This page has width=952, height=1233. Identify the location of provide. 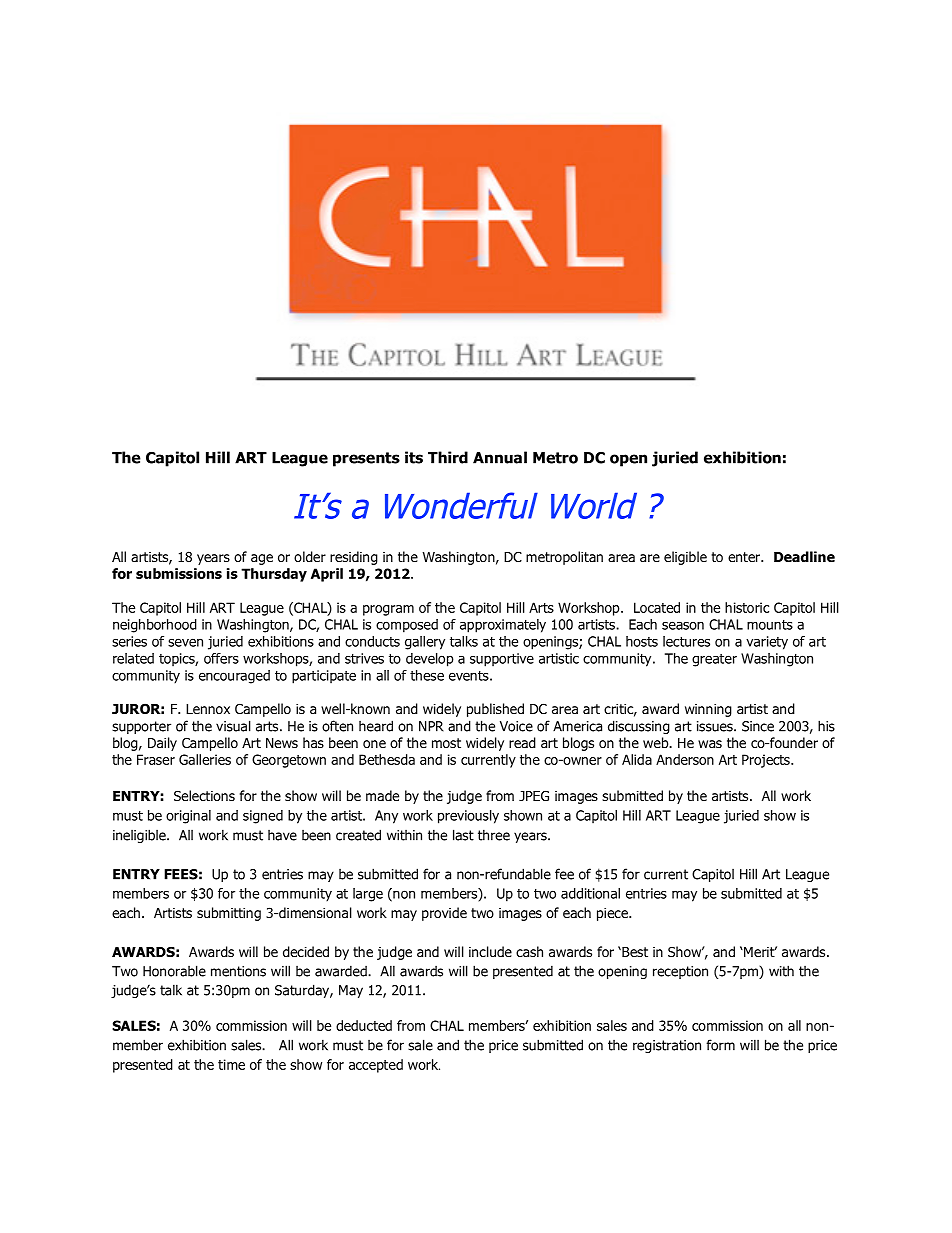
(444, 914).
